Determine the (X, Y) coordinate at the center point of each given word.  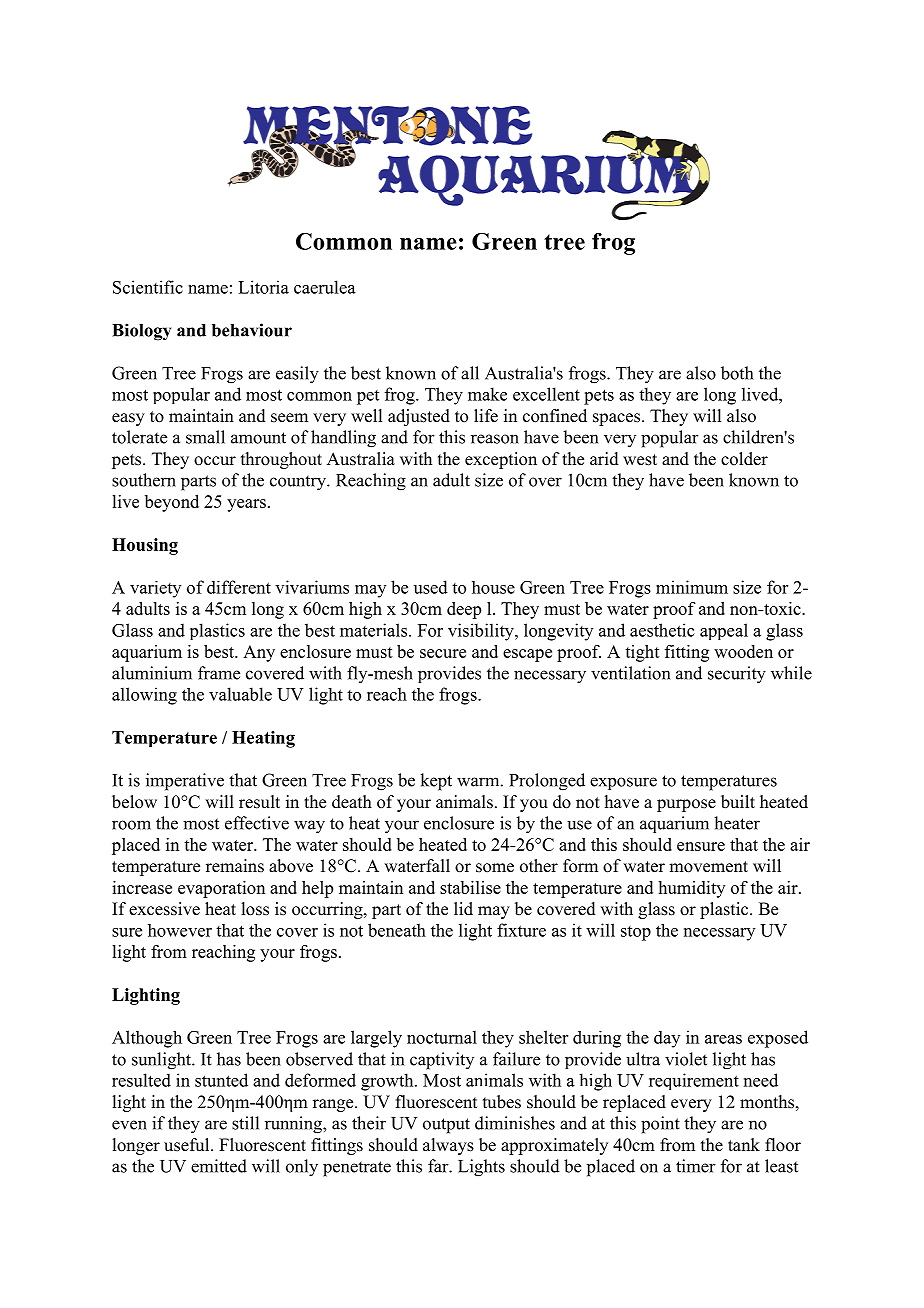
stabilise (470, 887)
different (239, 587)
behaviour (252, 330)
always (448, 1146)
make (487, 394)
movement (708, 867)
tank (744, 1144)
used (431, 587)
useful (188, 1145)
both (737, 373)
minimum (692, 587)
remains (235, 866)
